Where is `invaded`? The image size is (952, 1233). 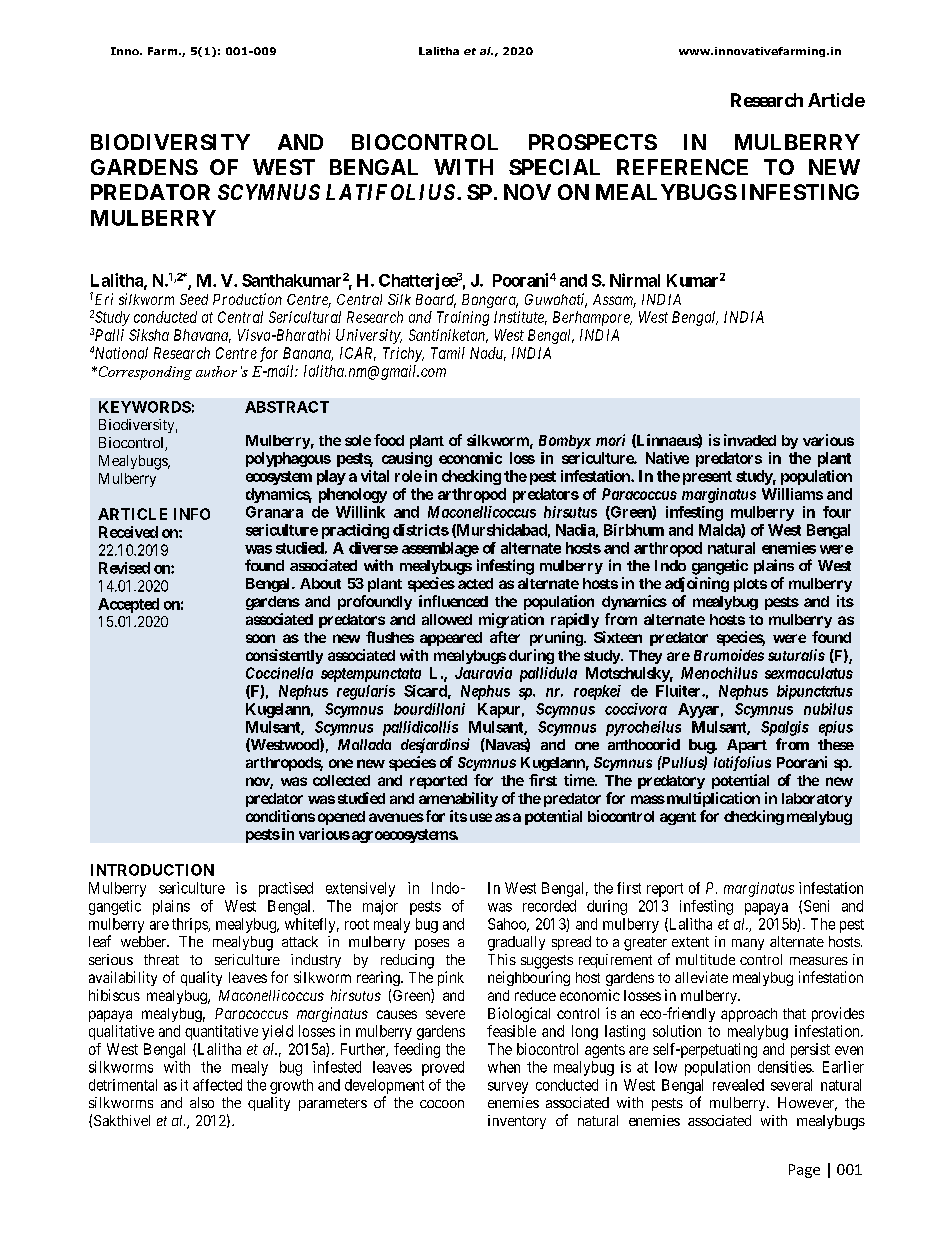 invaded is located at coordinates (750, 440).
